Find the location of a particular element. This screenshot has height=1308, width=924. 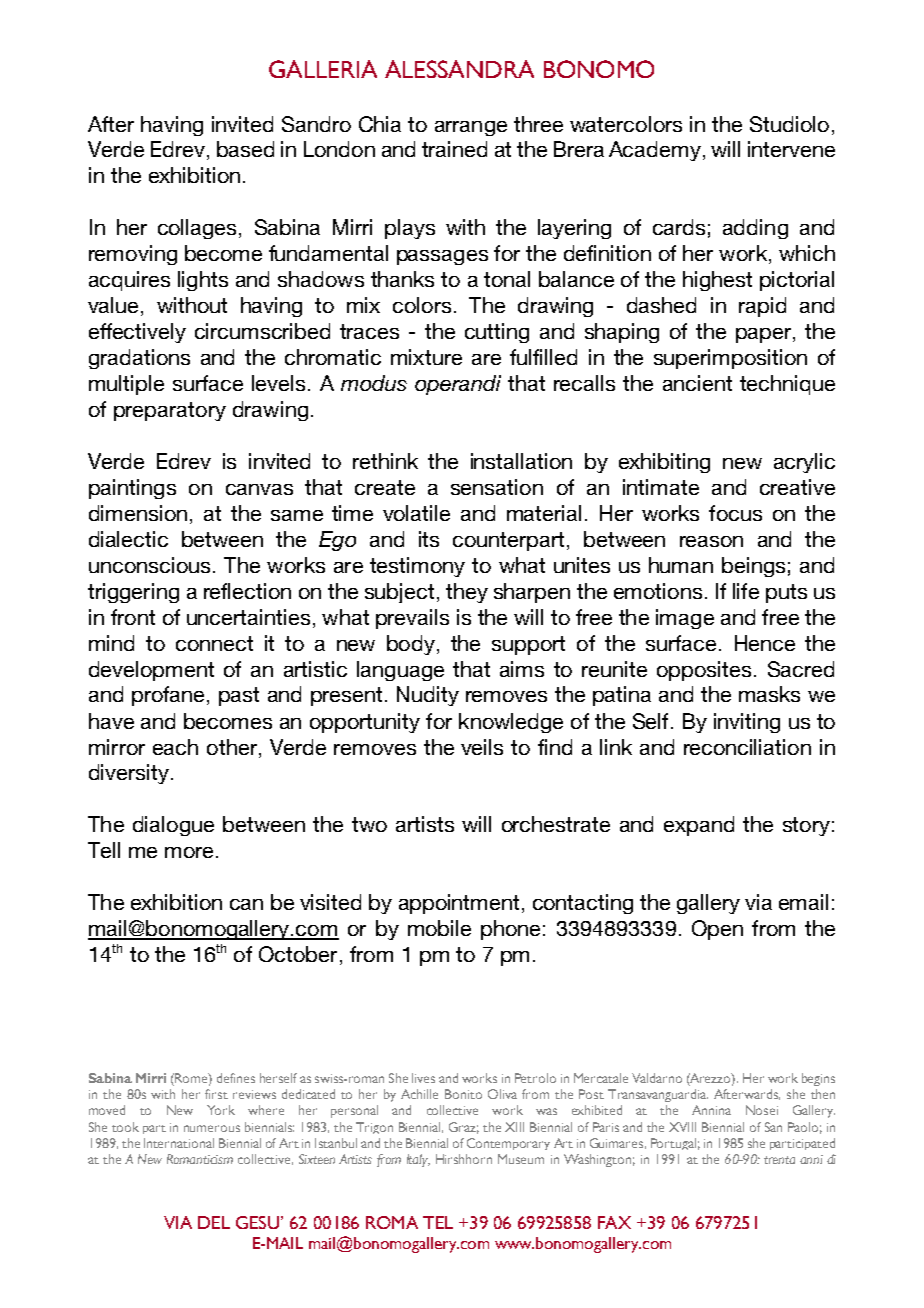

intervene is located at coordinates (791, 149).
